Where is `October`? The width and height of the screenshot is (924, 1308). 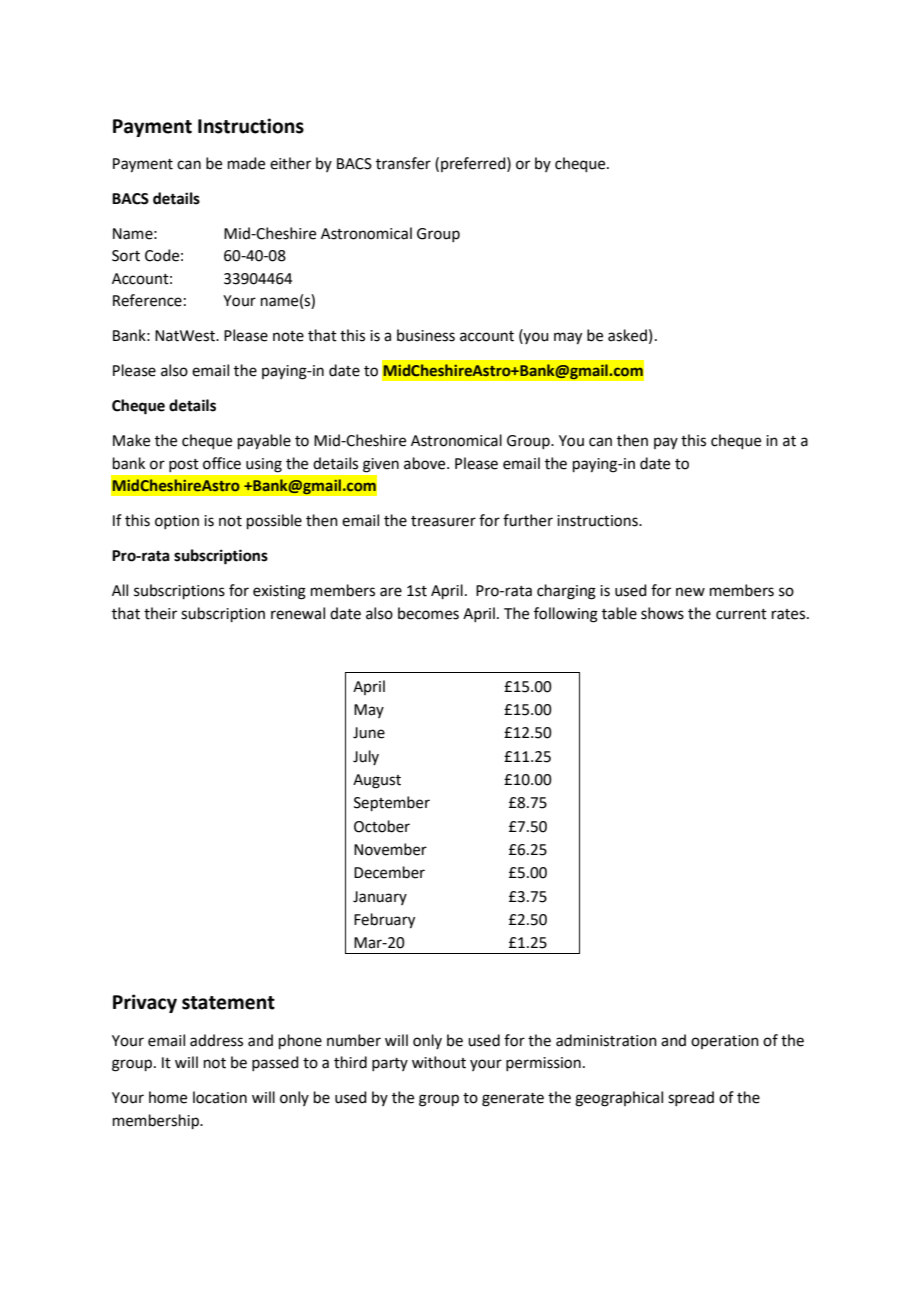
October is located at coordinates (382, 826).
